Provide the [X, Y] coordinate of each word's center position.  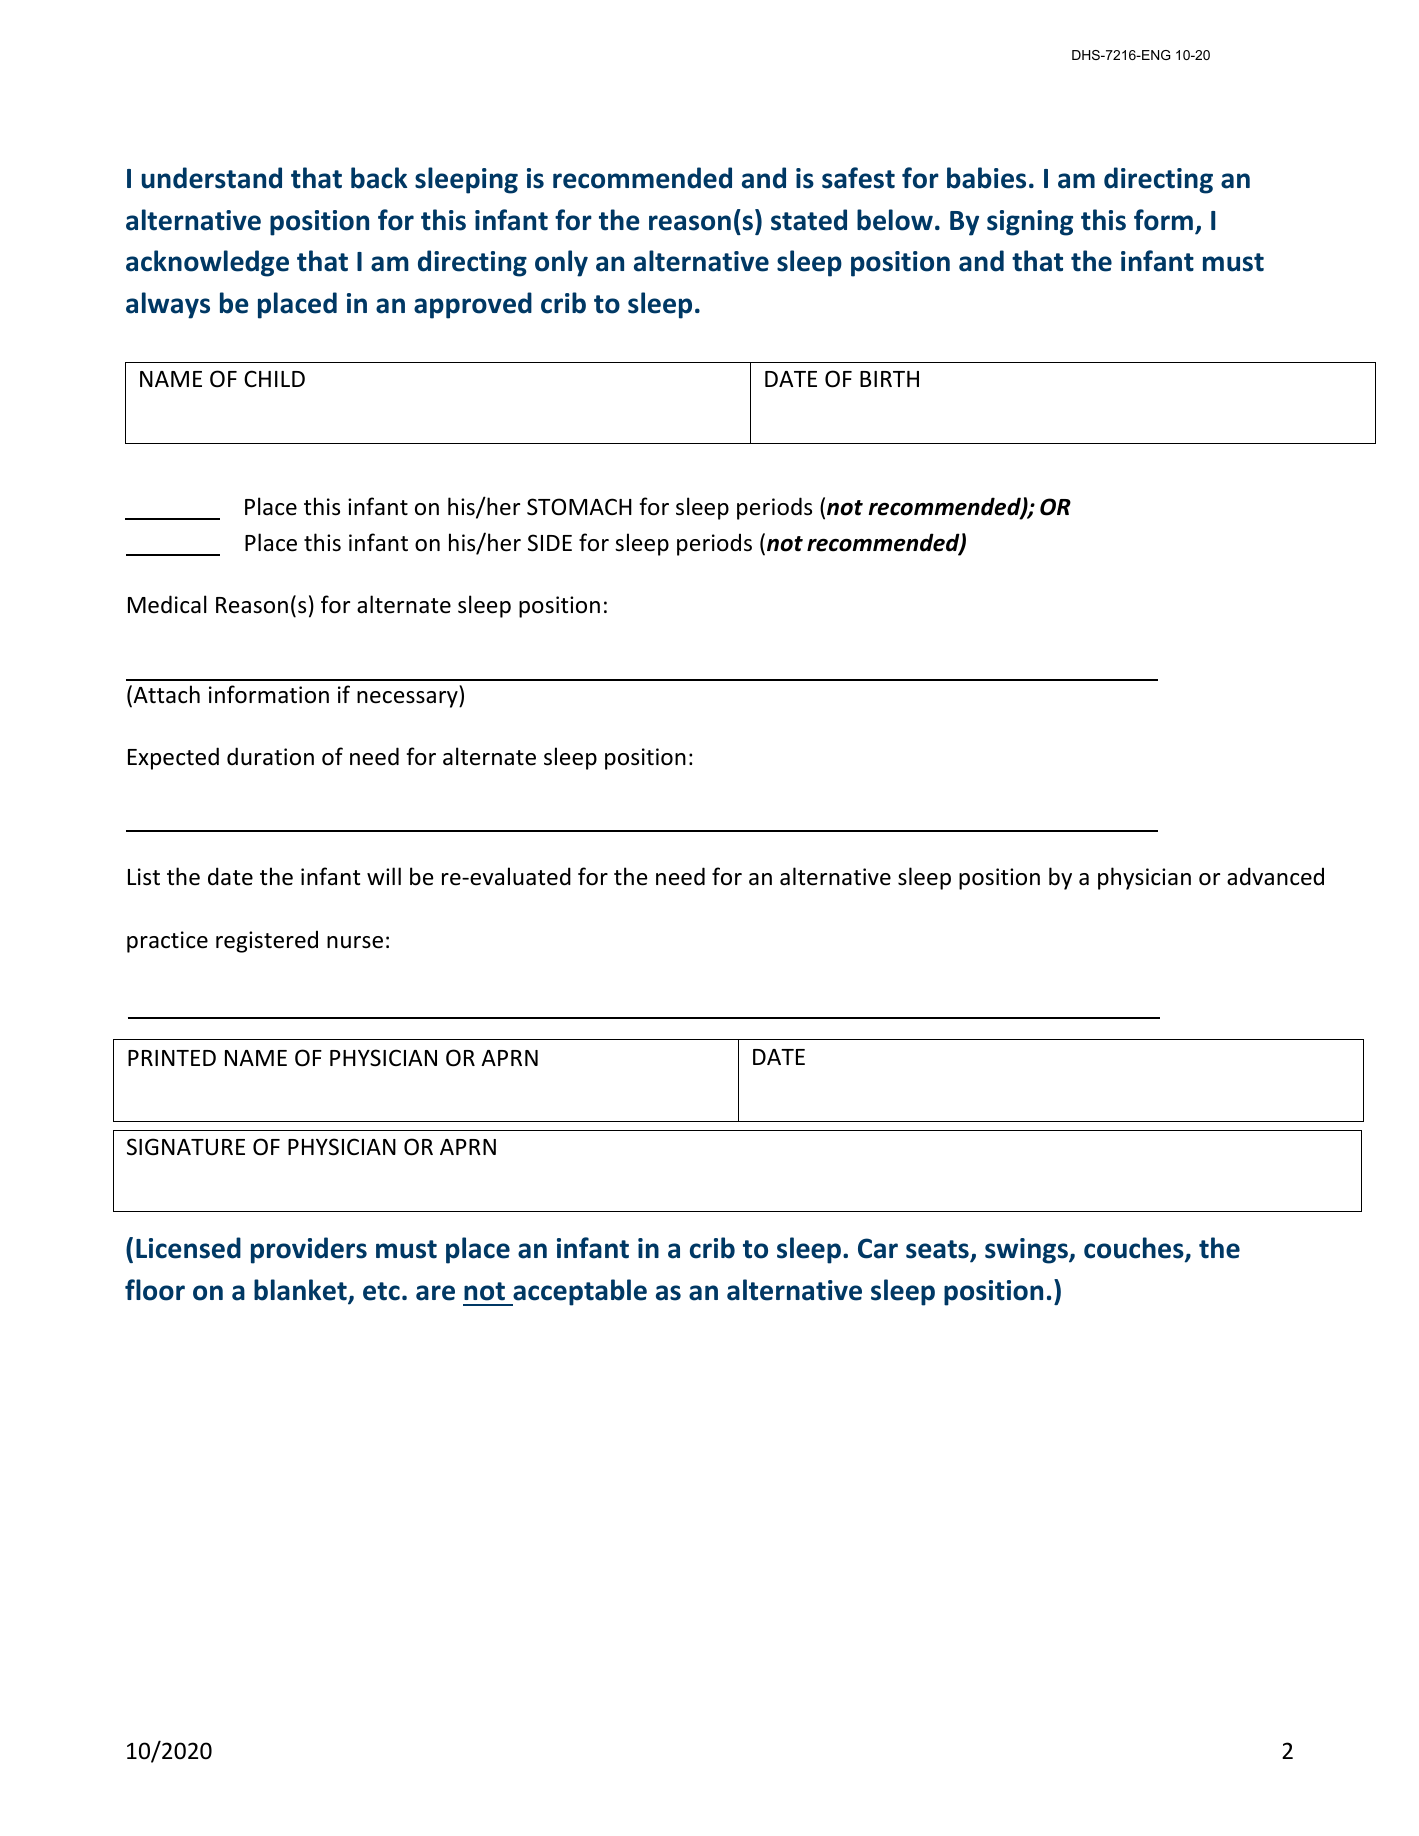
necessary [408, 699]
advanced [1275, 876]
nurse [355, 942]
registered [267, 941]
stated [809, 220]
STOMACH [579, 507]
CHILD [274, 378]
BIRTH [889, 379]
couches [1135, 1249]
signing [1030, 223]
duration [270, 756]
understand [212, 178]
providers [309, 1250]
